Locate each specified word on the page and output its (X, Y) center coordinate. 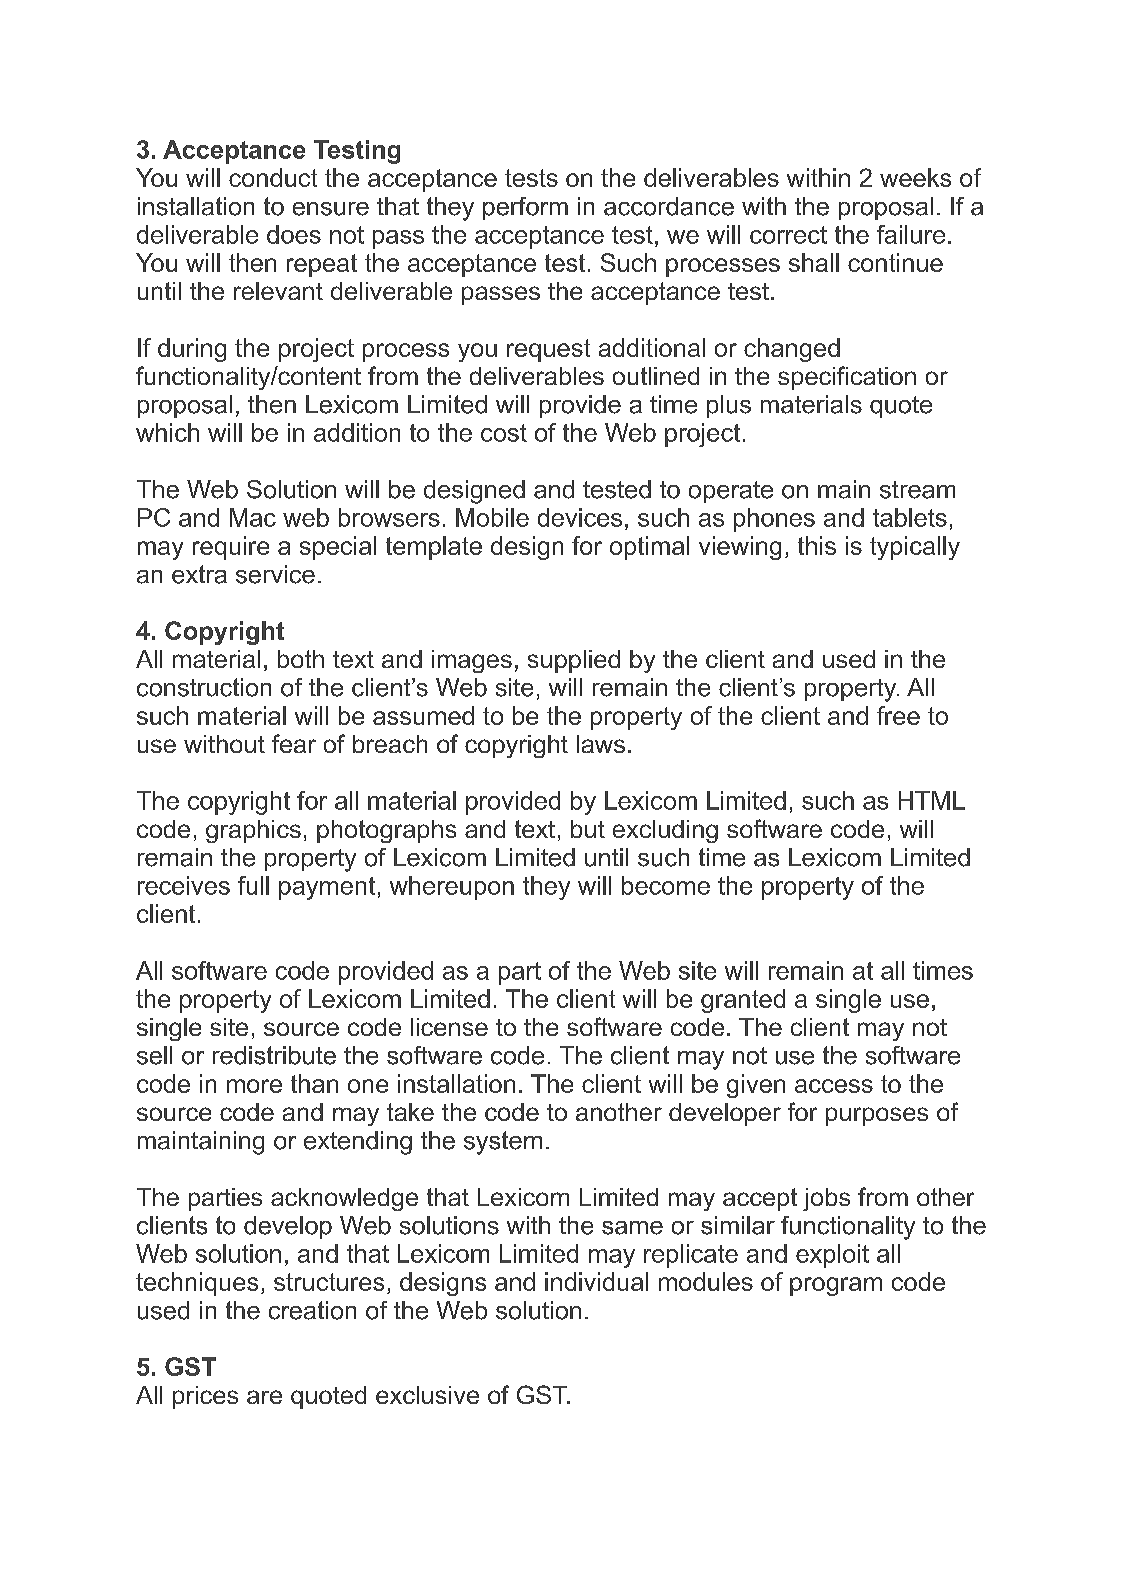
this (817, 545)
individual (596, 1281)
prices (205, 1397)
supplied (574, 661)
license (449, 1027)
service (275, 574)
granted (743, 1001)
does (294, 234)
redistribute (274, 1055)
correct (788, 235)
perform (525, 208)
